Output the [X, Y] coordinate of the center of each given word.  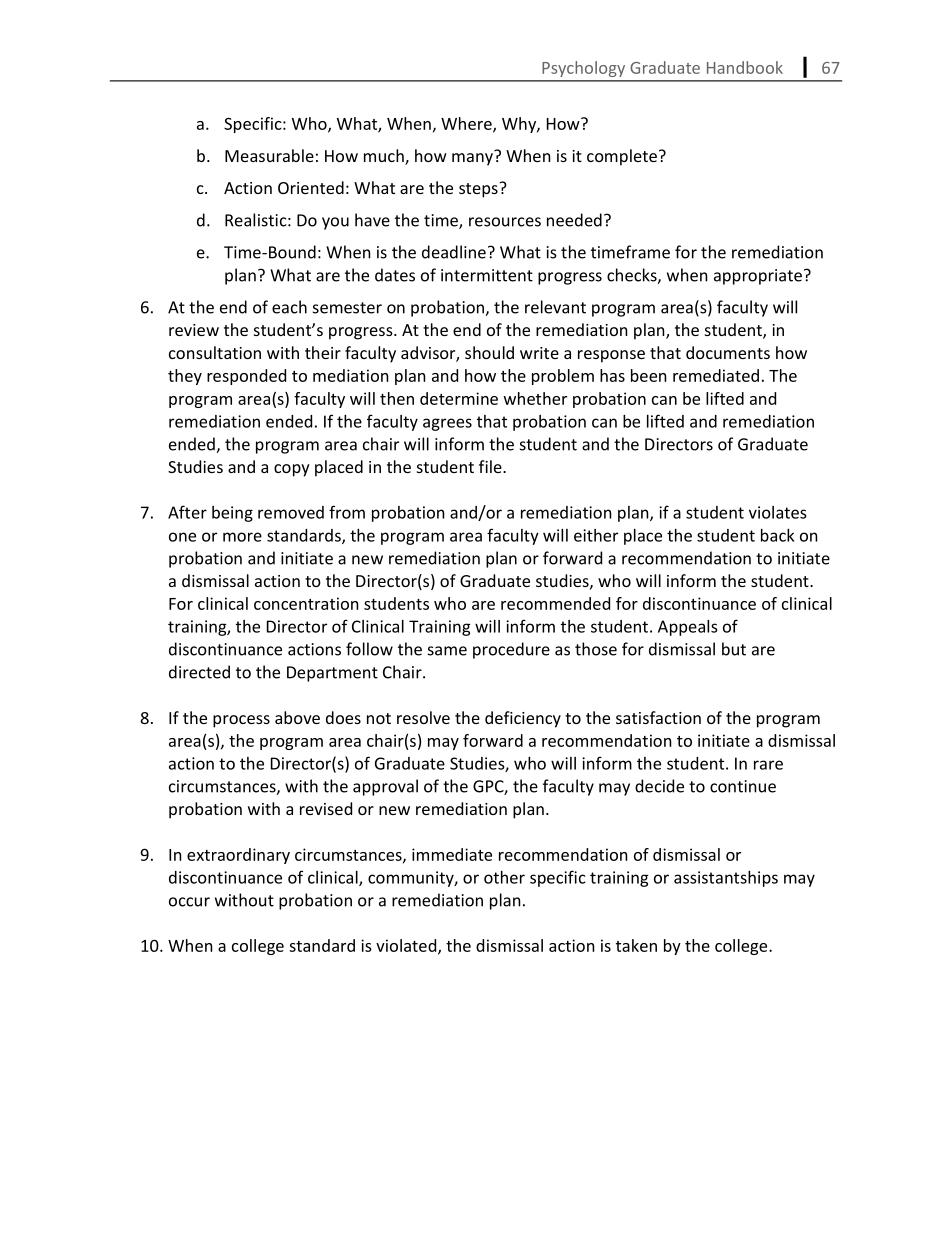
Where [467, 124]
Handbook [745, 67]
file [491, 466]
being [232, 514]
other [504, 877]
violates [778, 512]
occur [189, 902]
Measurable [269, 155]
